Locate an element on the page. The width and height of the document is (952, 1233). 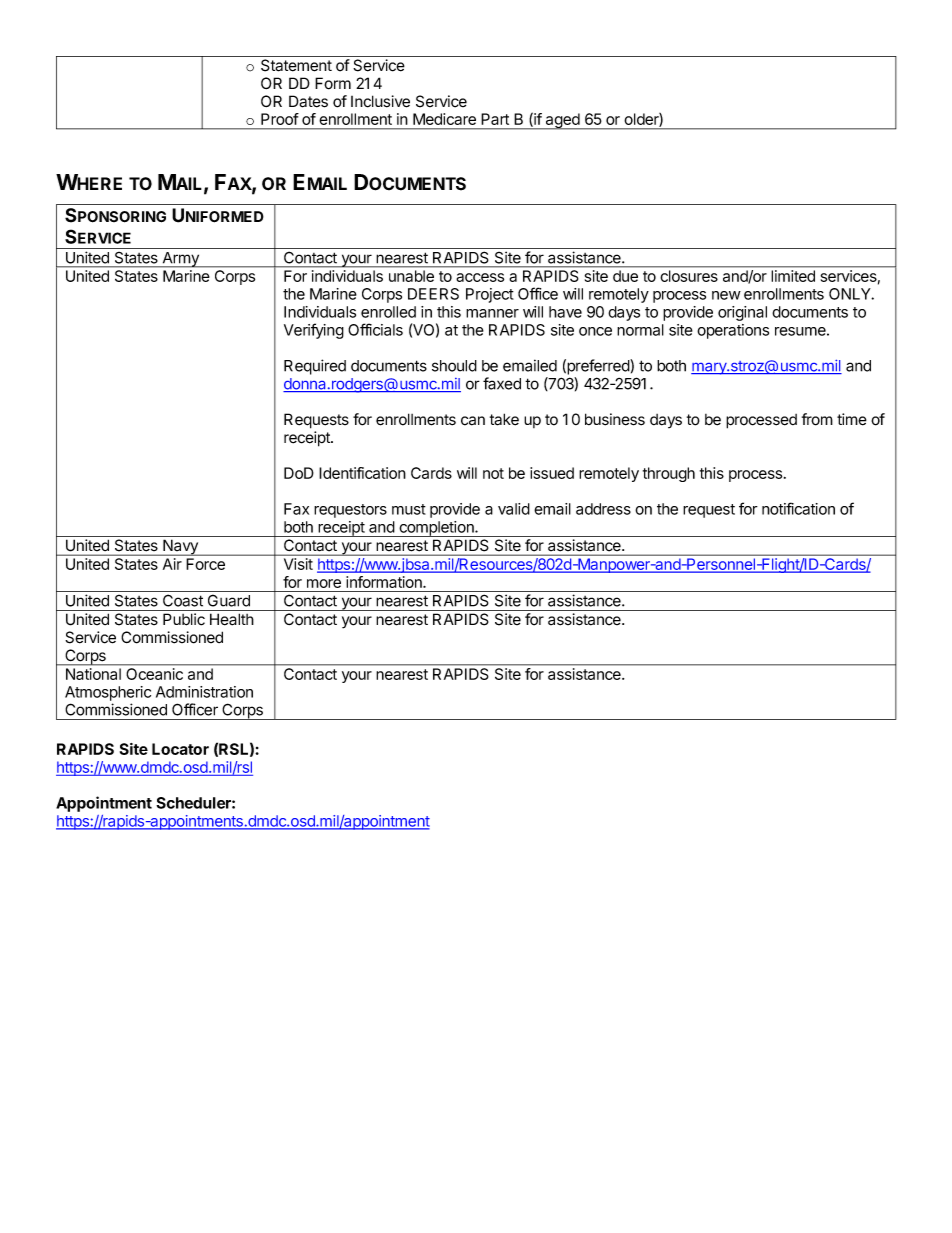
Part is located at coordinates (495, 119).
